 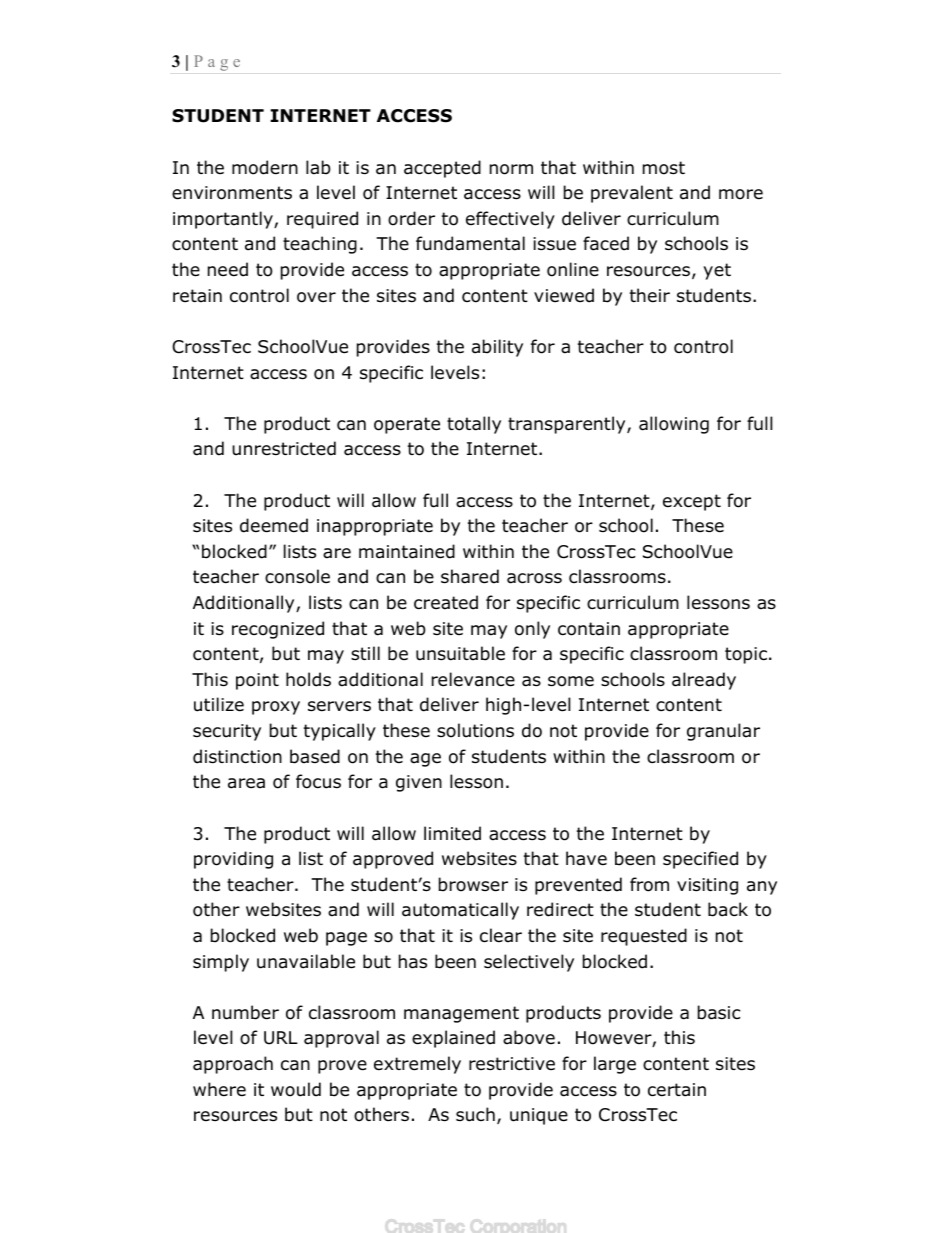 I want to click on effectively, so click(x=510, y=220).
